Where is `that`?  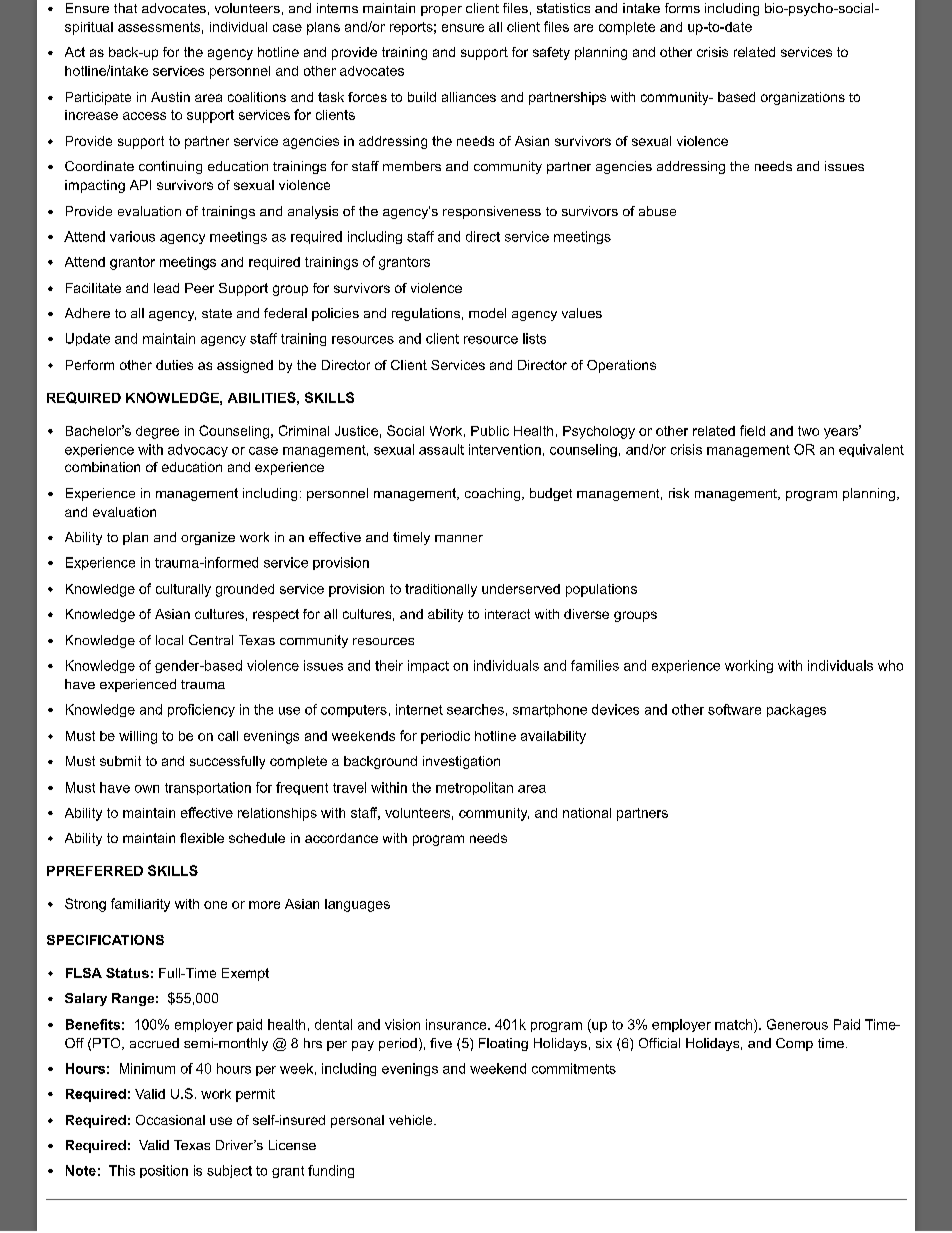
that is located at coordinates (125, 8).
